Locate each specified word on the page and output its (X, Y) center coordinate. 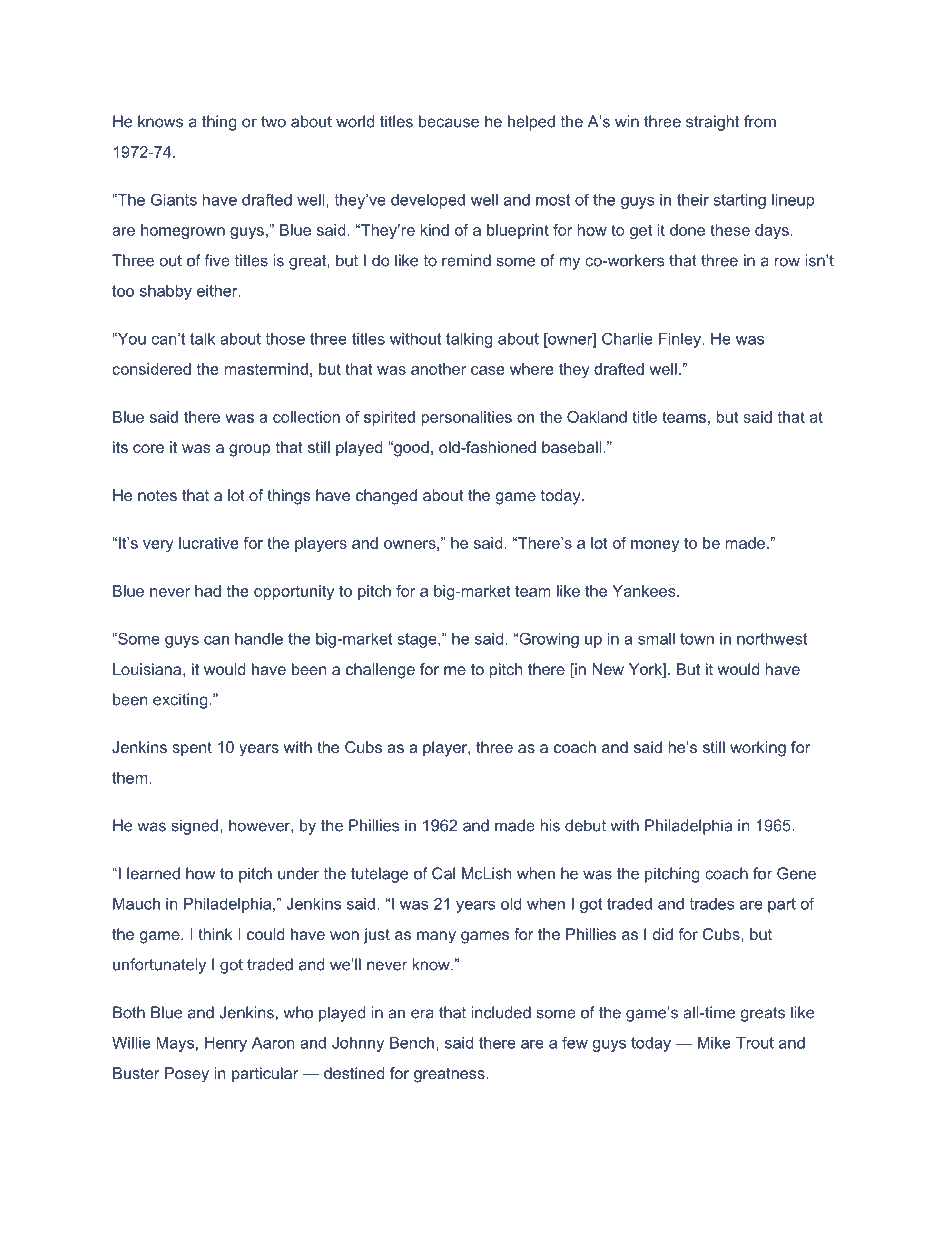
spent (192, 749)
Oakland (597, 417)
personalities (467, 418)
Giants (174, 200)
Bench (412, 1043)
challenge (380, 671)
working (758, 749)
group (249, 450)
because (449, 121)
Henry (226, 1044)
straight (712, 123)
